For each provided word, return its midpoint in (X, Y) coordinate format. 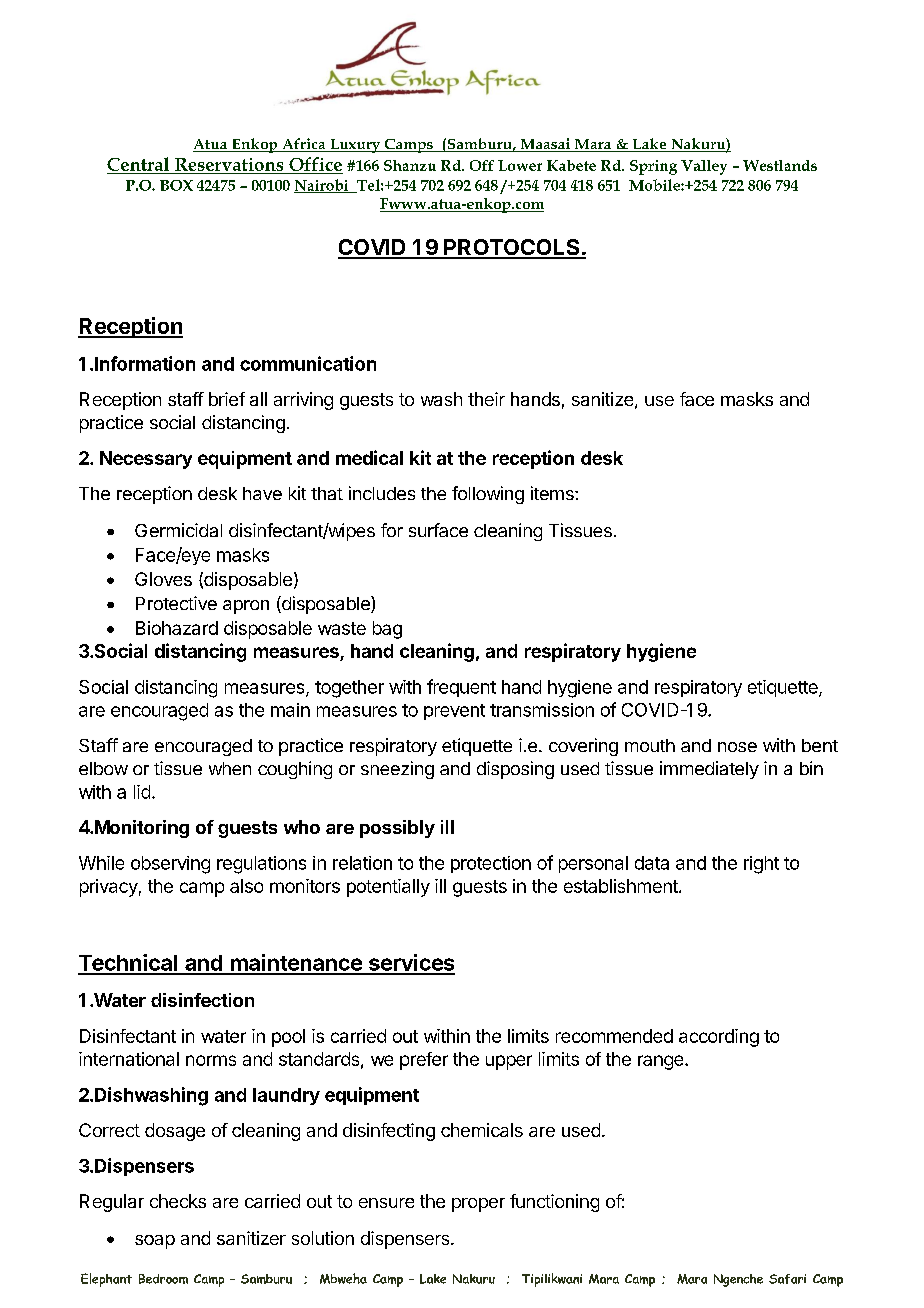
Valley (704, 167)
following (488, 495)
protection (491, 864)
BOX (176, 185)
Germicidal (178, 530)
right (761, 865)
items (553, 493)
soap (155, 1242)
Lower (520, 165)
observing (170, 865)
